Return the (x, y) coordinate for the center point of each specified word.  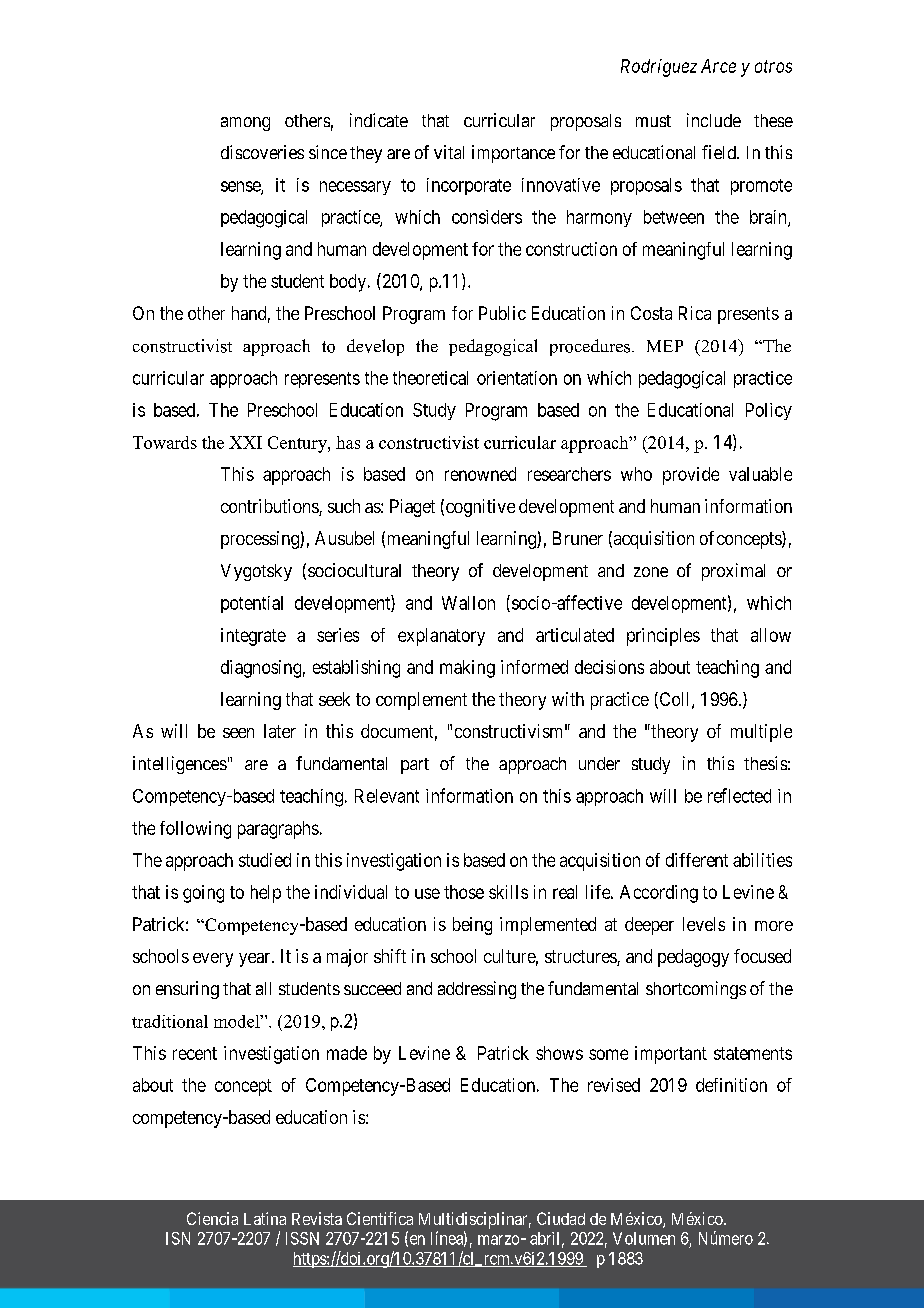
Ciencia (212, 1218)
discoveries (262, 152)
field (720, 152)
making (467, 669)
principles (663, 637)
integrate (253, 637)
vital (449, 152)
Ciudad (561, 1218)
